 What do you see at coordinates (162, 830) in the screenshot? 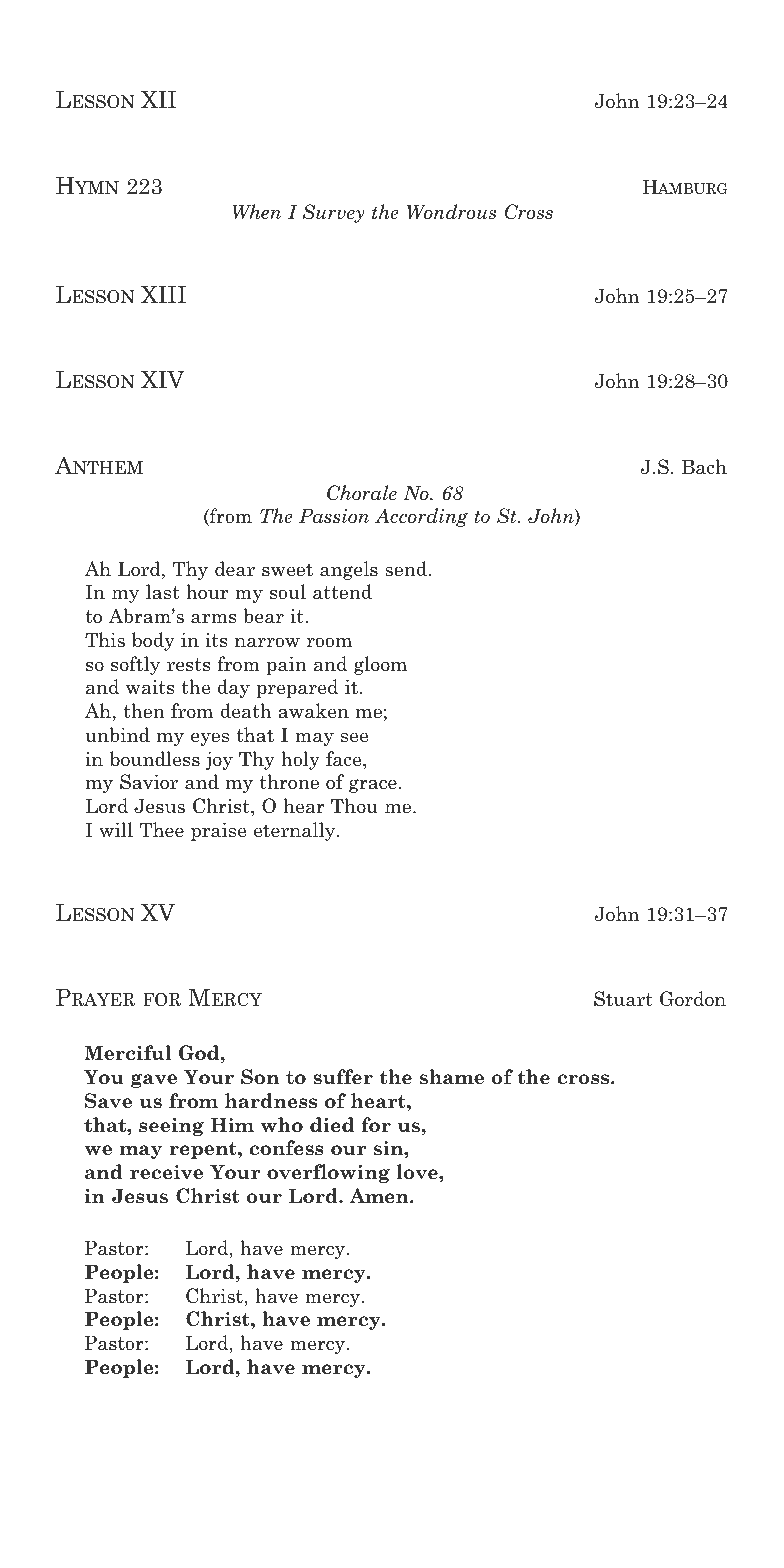
I see `Thee` at bounding box center [162, 830].
